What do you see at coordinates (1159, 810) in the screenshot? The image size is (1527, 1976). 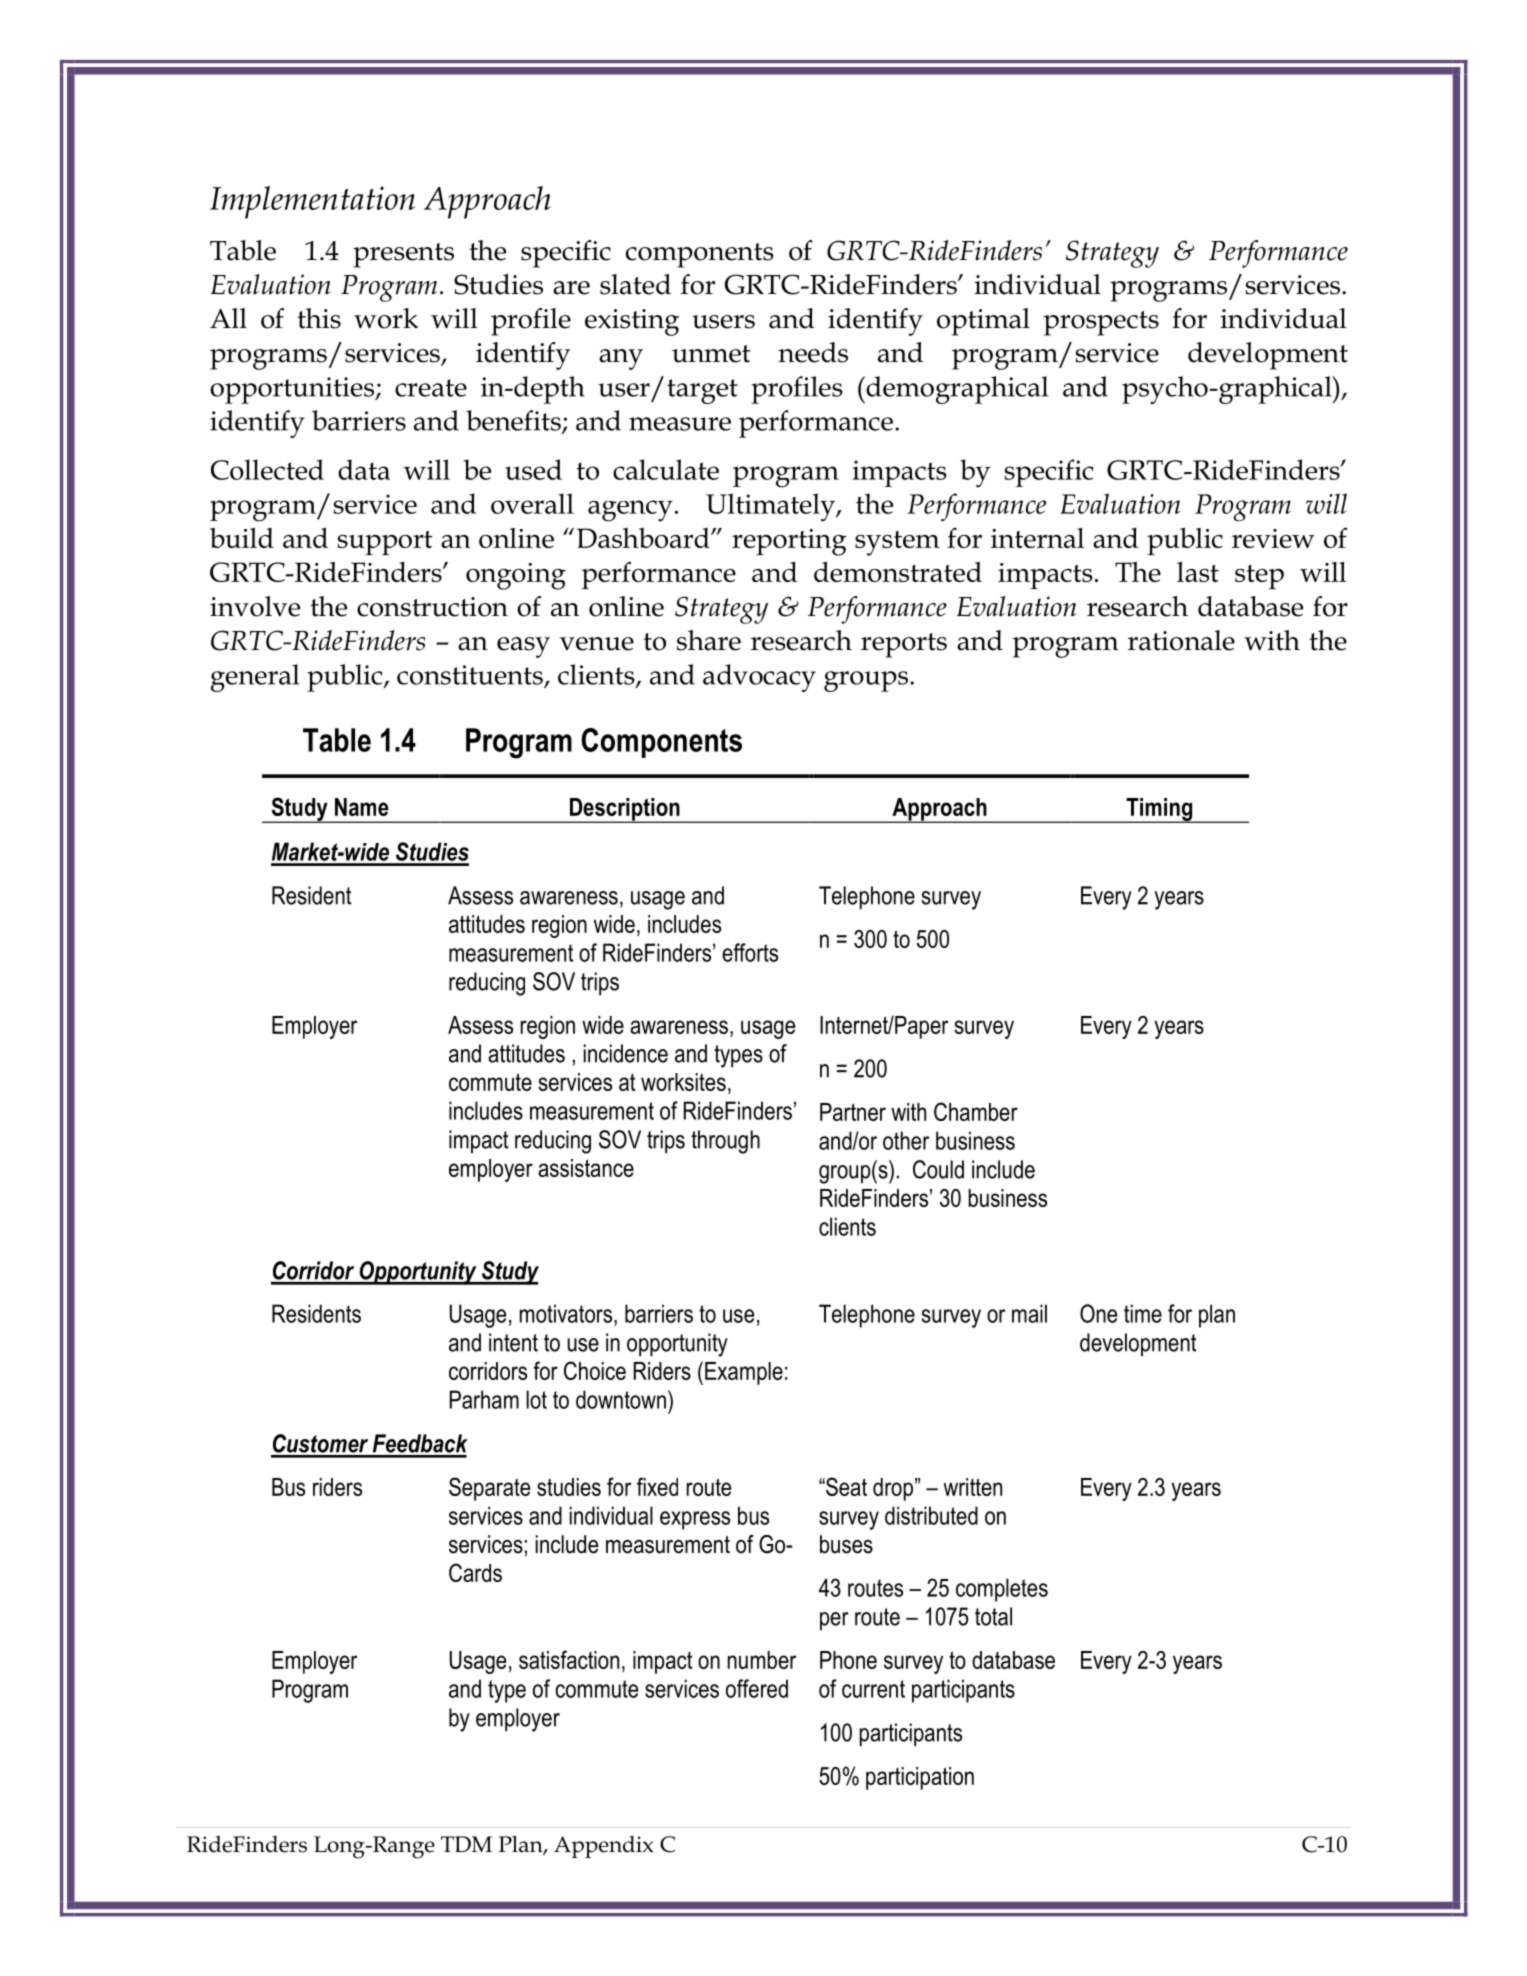 I see `Timing` at bounding box center [1159, 810].
